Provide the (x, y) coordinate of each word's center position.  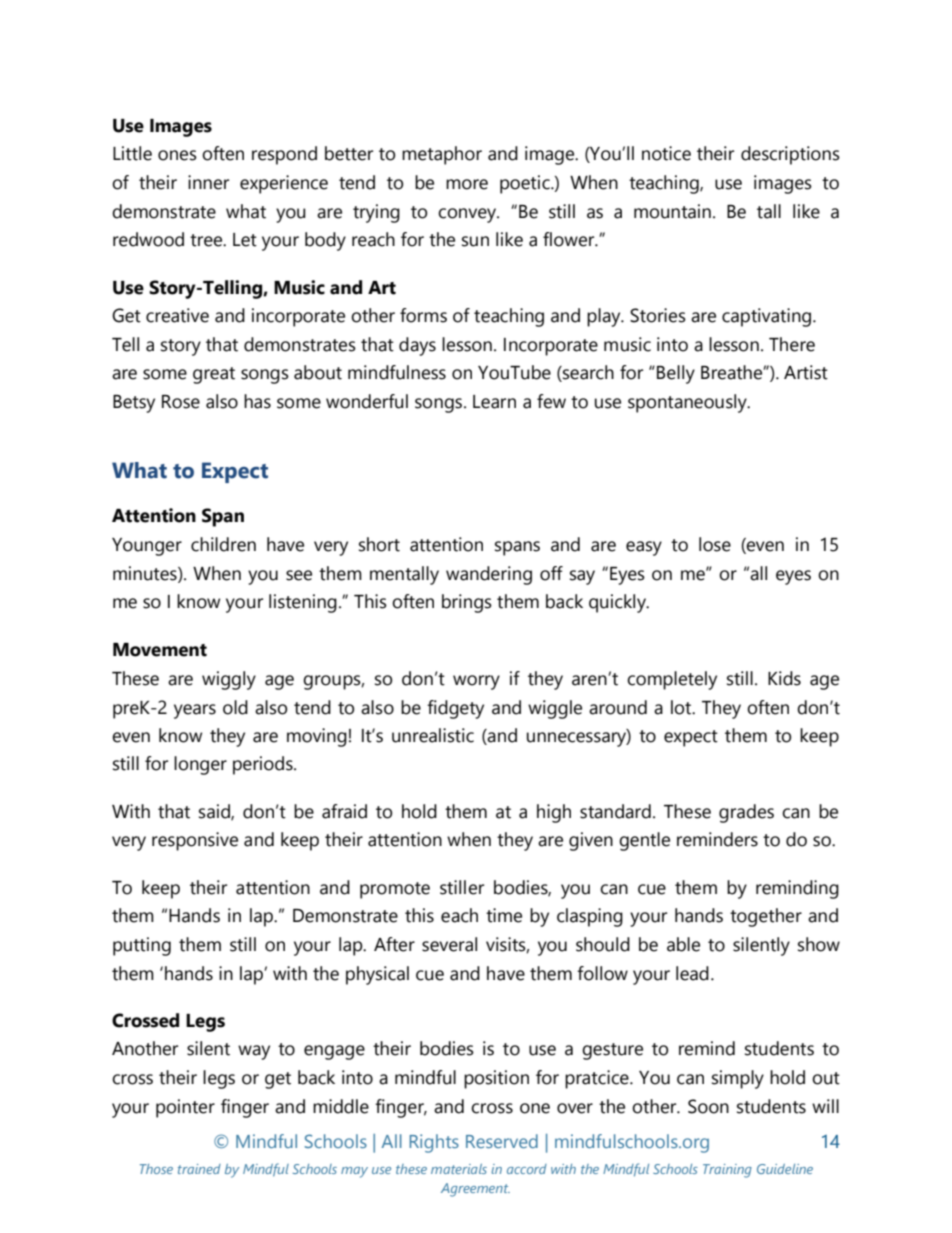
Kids (784, 678)
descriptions (790, 155)
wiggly (229, 680)
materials (459, 1169)
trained (199, 1169)
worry (476, 682)
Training (727, 1171)
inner (208, 182)
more (467, 184)
